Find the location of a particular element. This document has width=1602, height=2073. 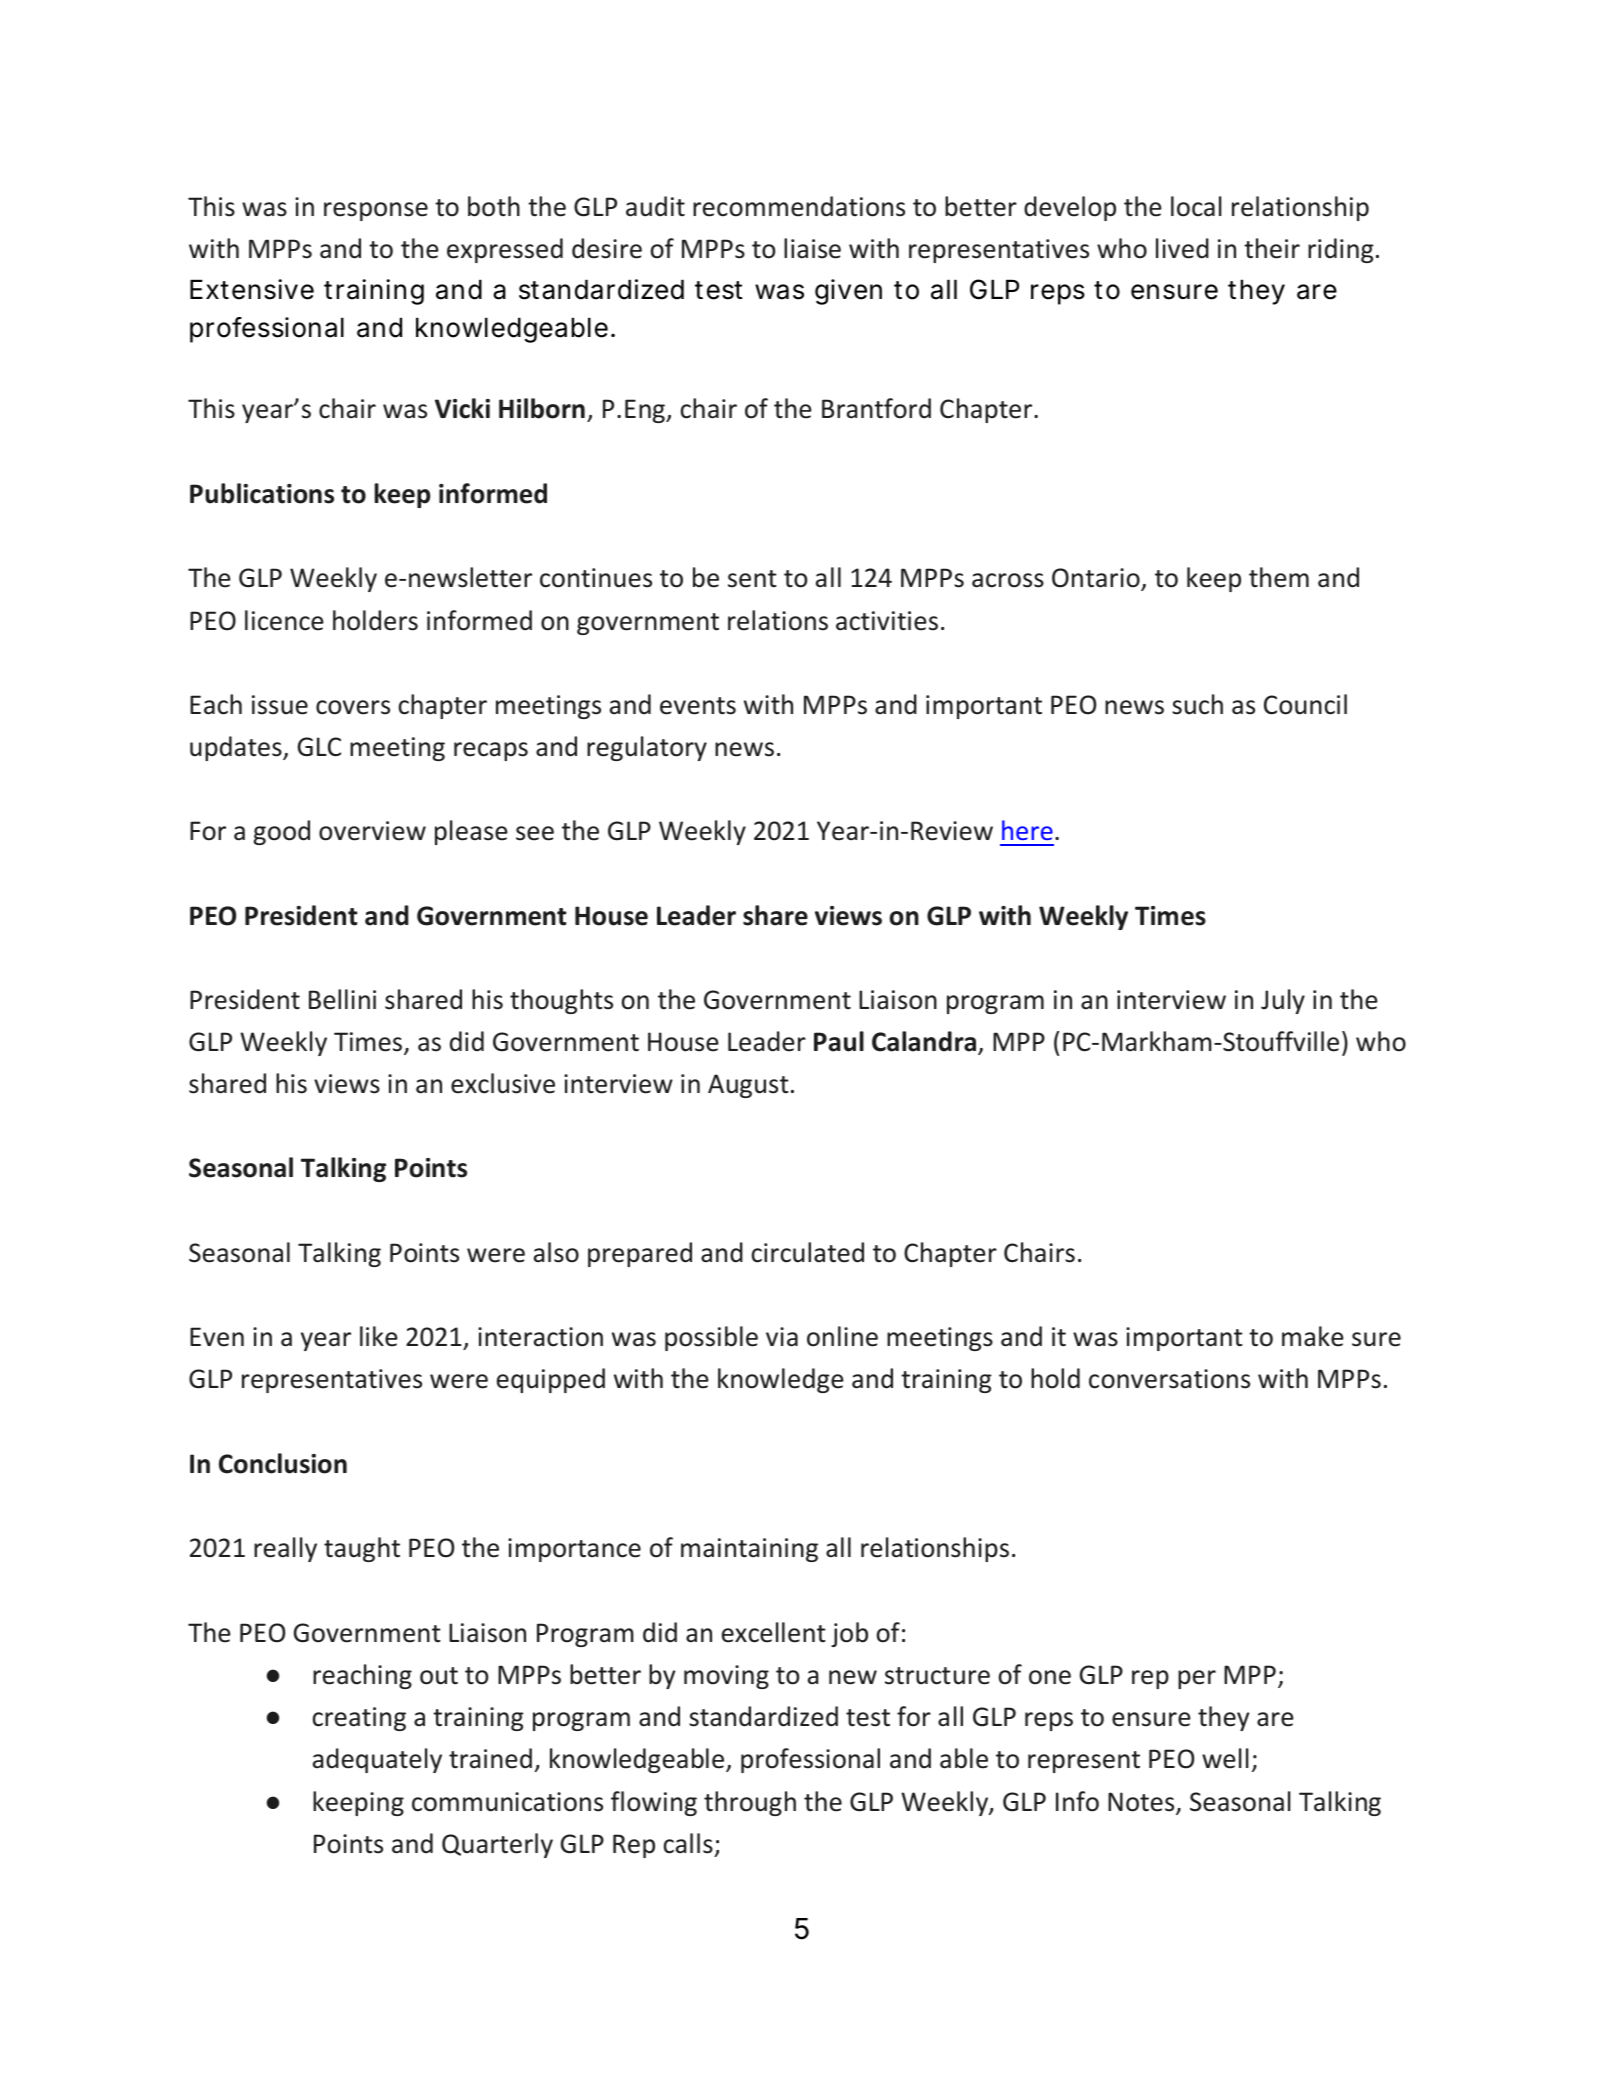

response is located at coordinates (376, 211).
